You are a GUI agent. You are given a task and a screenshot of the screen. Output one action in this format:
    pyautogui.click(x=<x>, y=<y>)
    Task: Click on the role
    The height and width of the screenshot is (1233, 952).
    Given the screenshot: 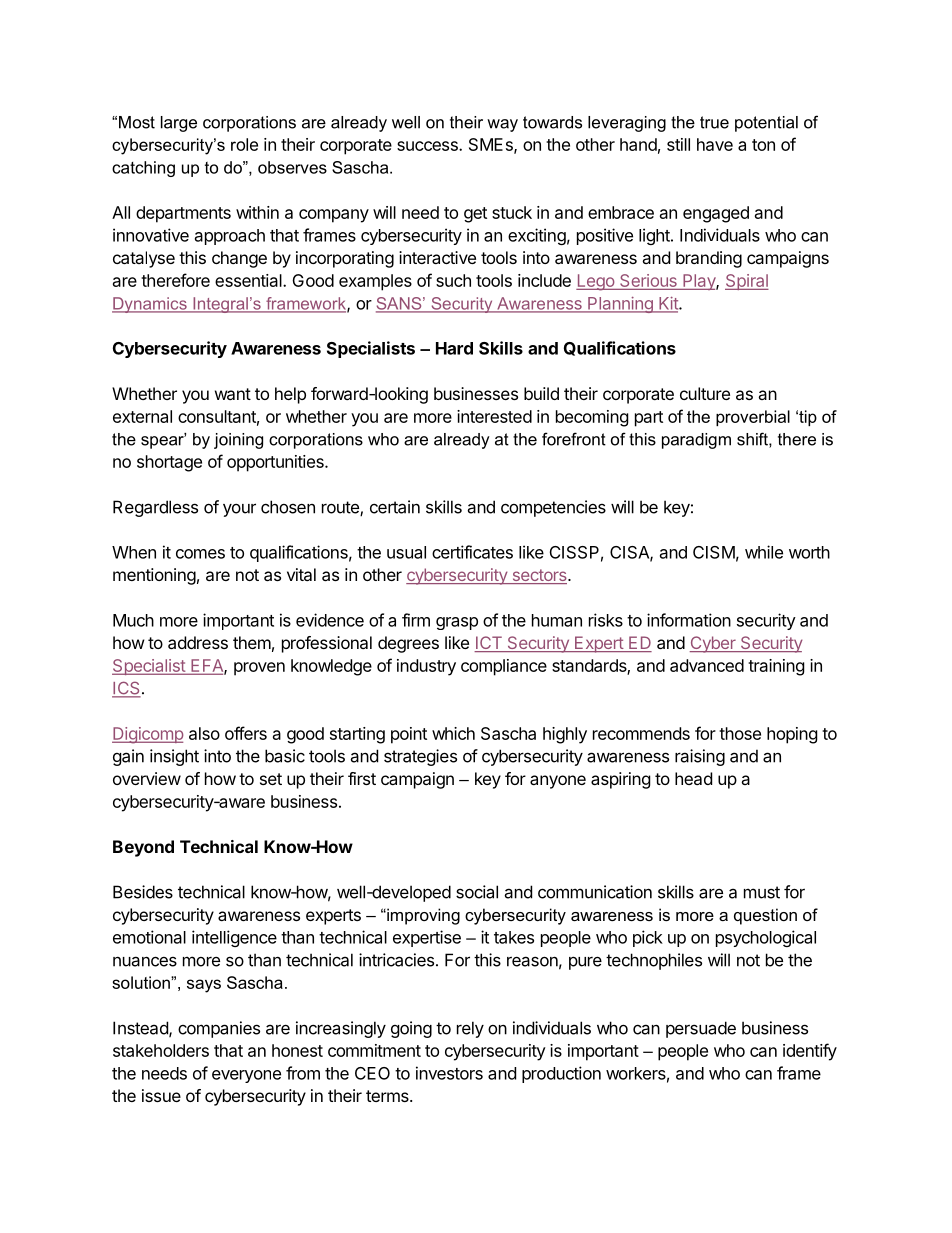 What is the action you would take?
    pyautogui.click(x=244, y=144)
